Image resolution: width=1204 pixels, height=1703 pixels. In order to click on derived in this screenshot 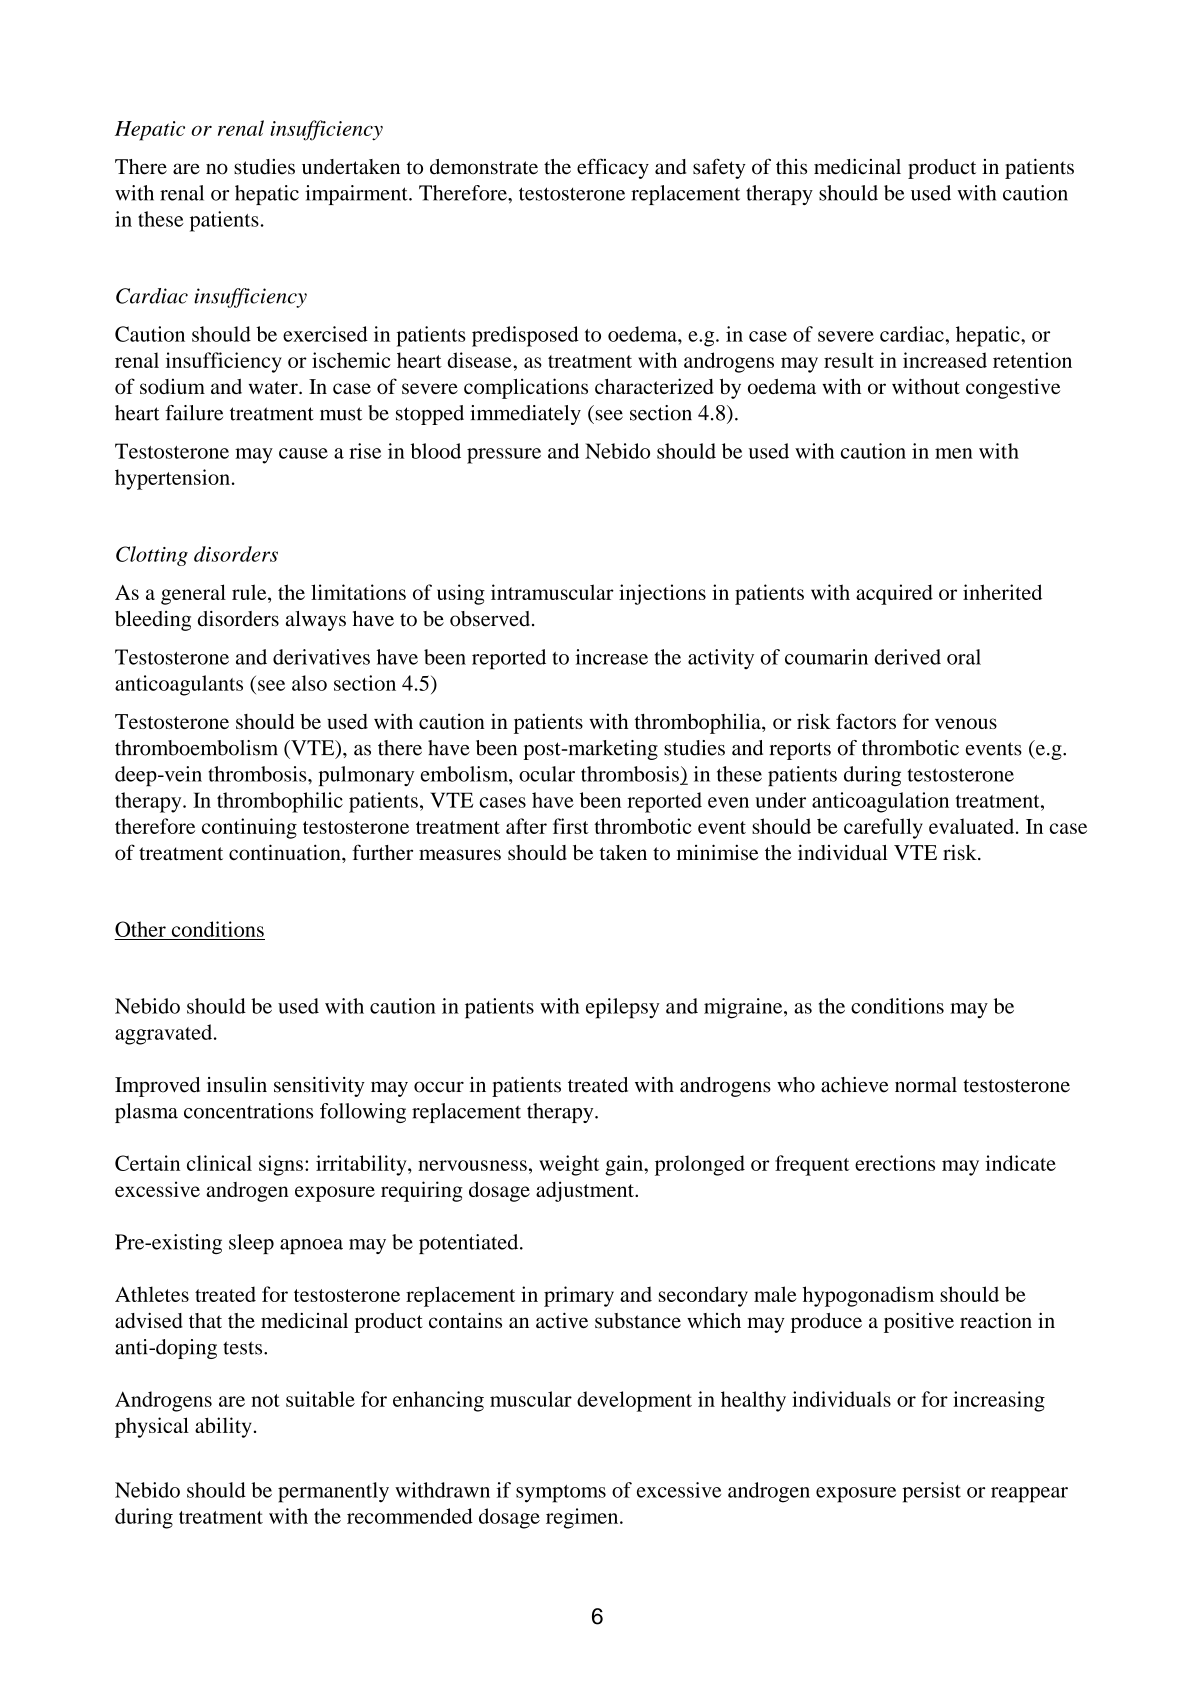, I will do `click(907, 657)`.
